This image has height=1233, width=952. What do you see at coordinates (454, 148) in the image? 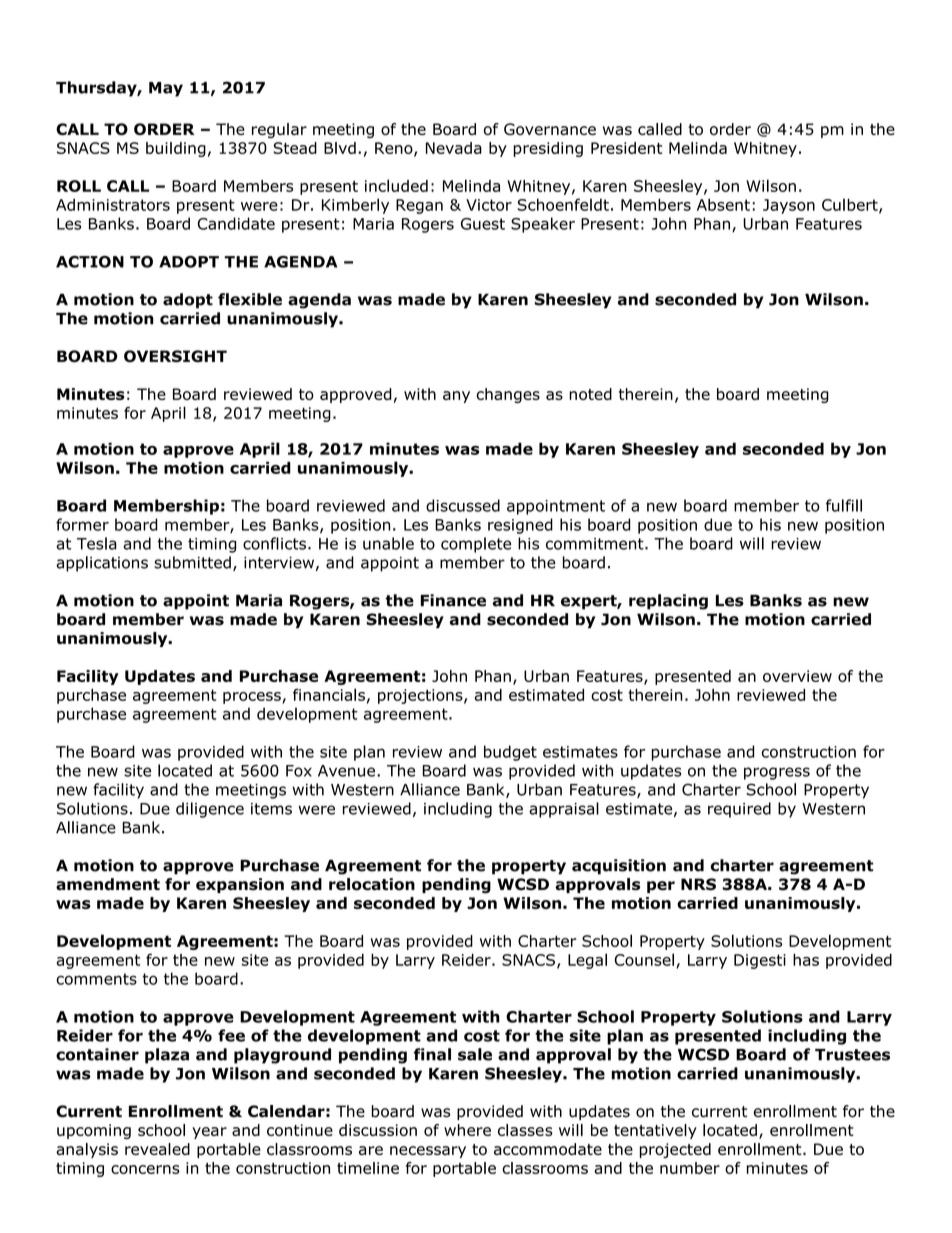
I see `Nevada` at bounding box center [454, 148].
